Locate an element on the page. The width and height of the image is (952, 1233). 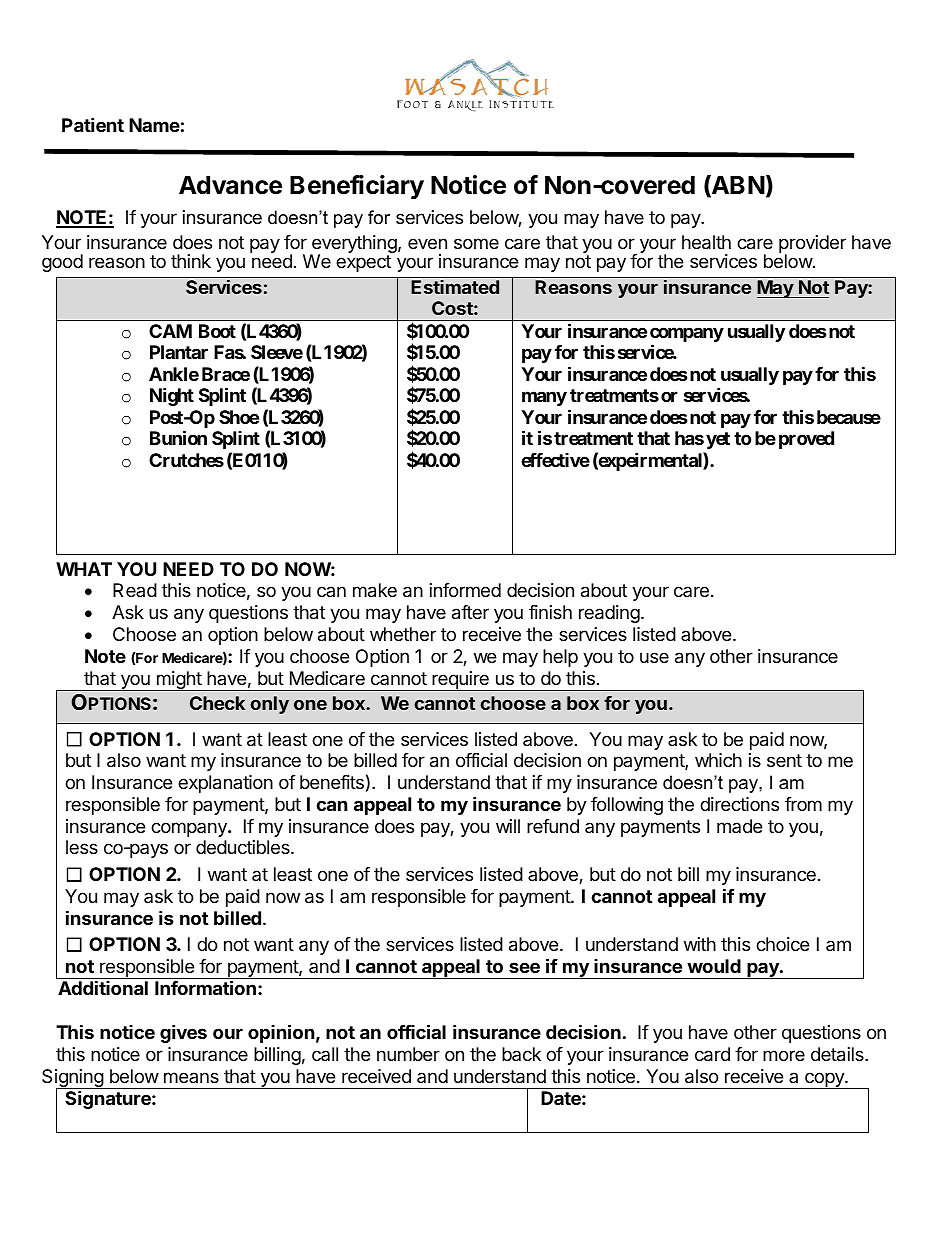
health is located at coordinates (706, 242).
